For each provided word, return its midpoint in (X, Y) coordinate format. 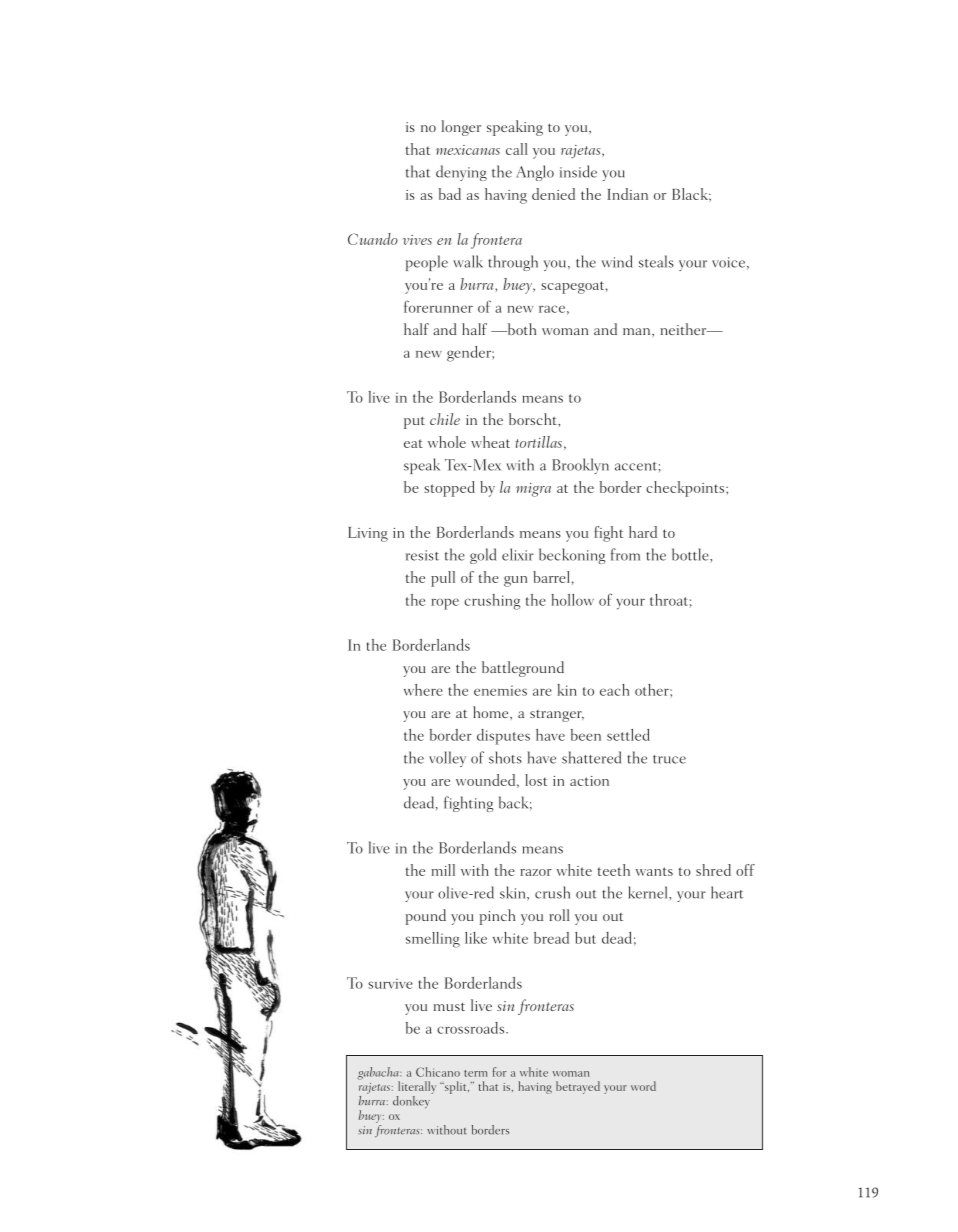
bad (450, 194)
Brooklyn (580, 466)
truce (669, 759)
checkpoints (686, 489)
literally (417, 1087)
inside (578, 171)
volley (447, 759)
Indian (627, 194)
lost (536, 780)
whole (447, 442)
